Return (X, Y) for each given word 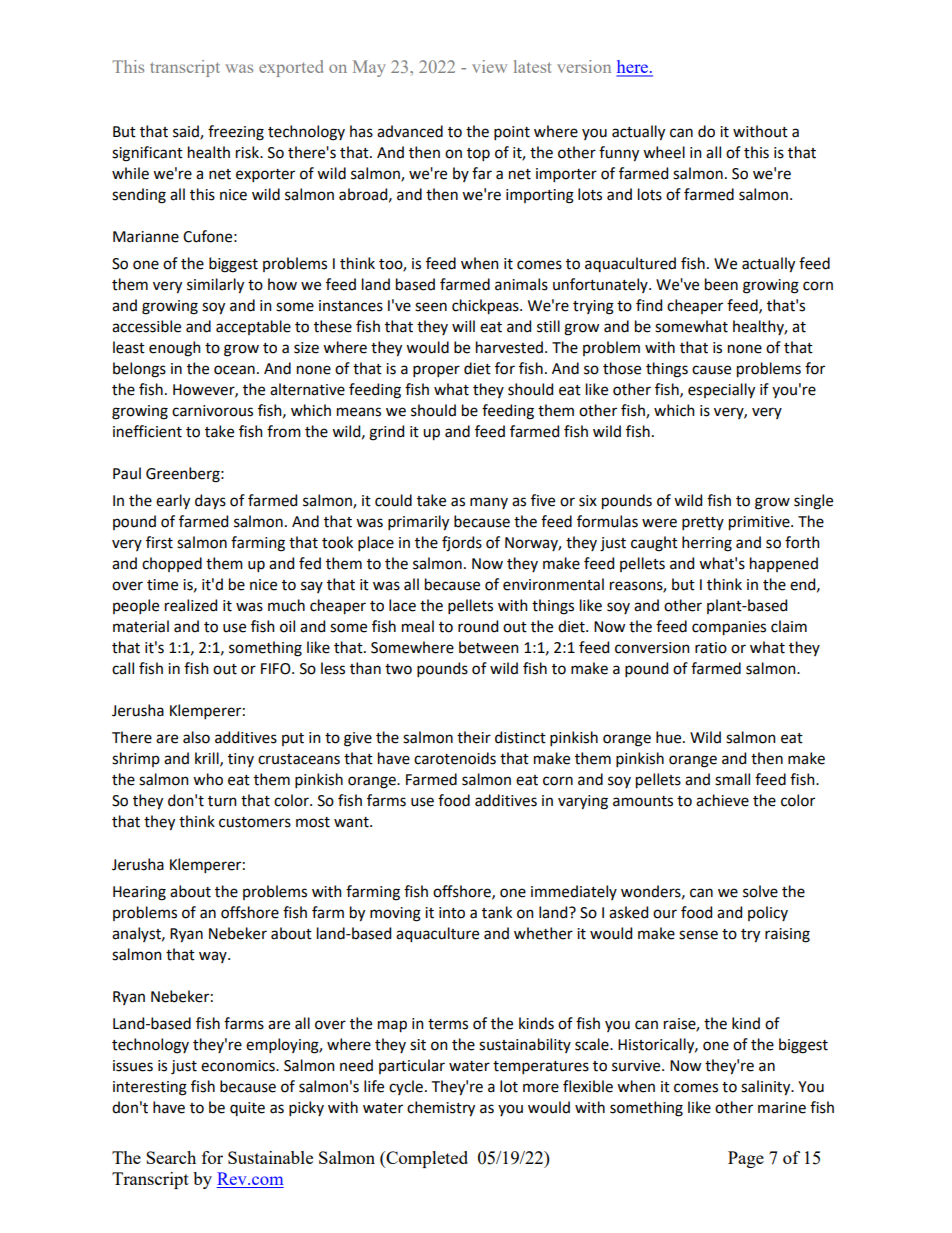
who (208, 779)
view (489, 66)
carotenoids (455, 758)
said (187, 132)
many (489, 503)
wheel (664, 152)
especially (721, 391)
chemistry (441, 1109)
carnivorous (212, 411)
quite (247, 1109)
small (732, 779)
